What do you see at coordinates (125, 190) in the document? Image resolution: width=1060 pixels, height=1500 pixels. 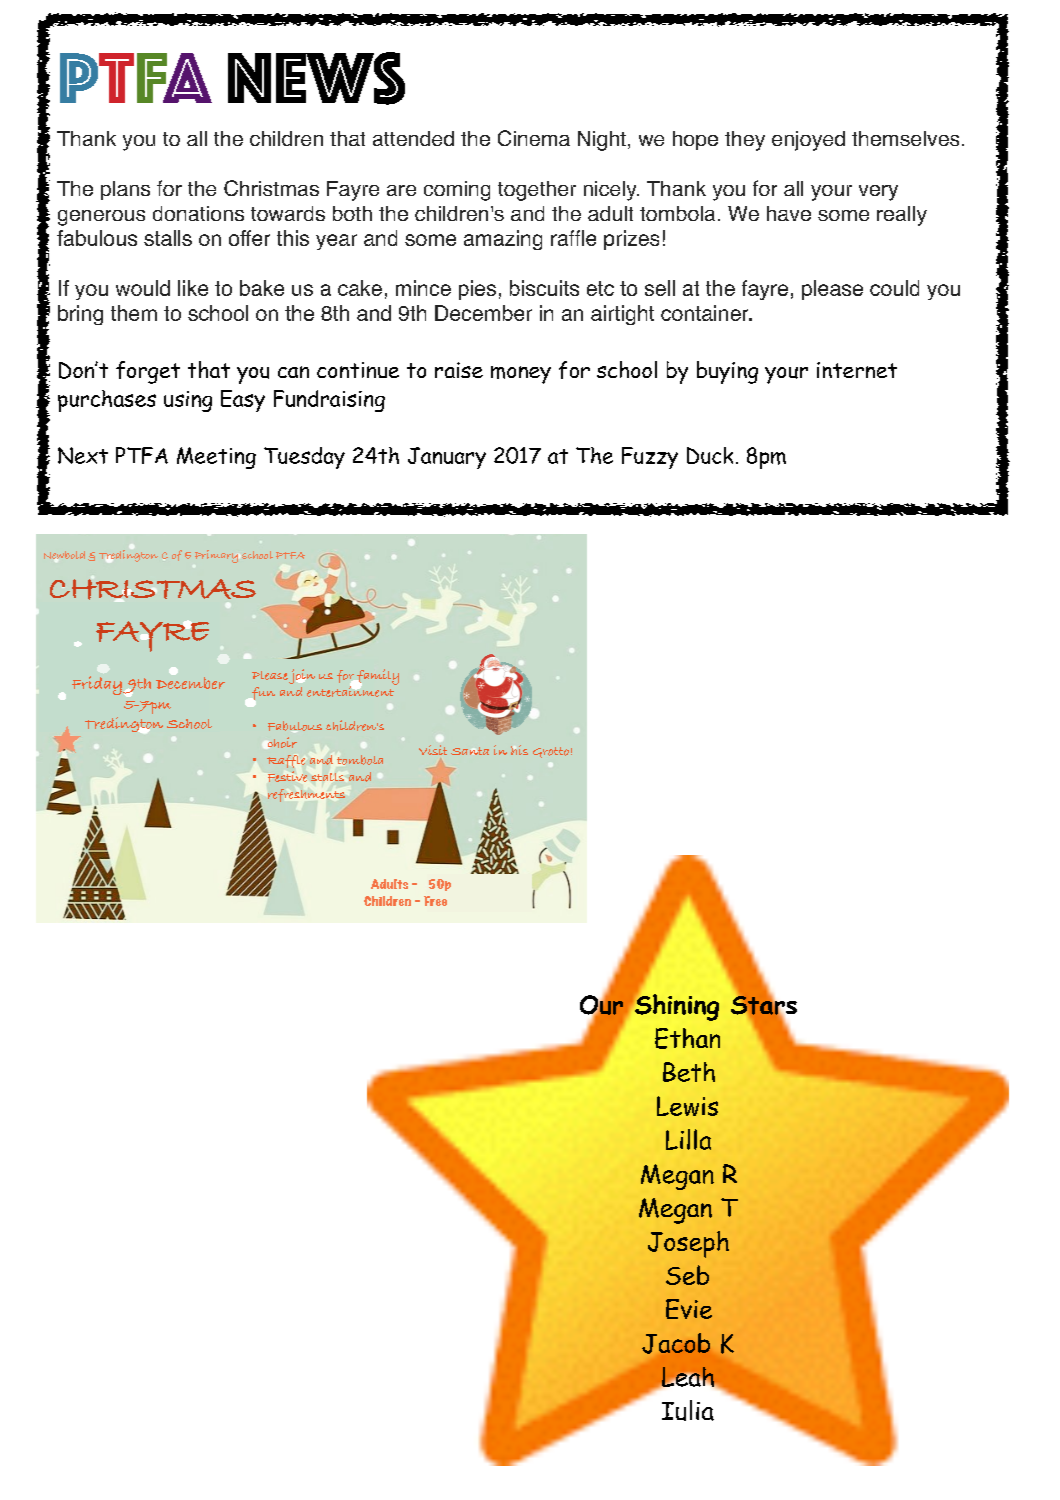 I see `plans` at bounding box center [125, 190].
